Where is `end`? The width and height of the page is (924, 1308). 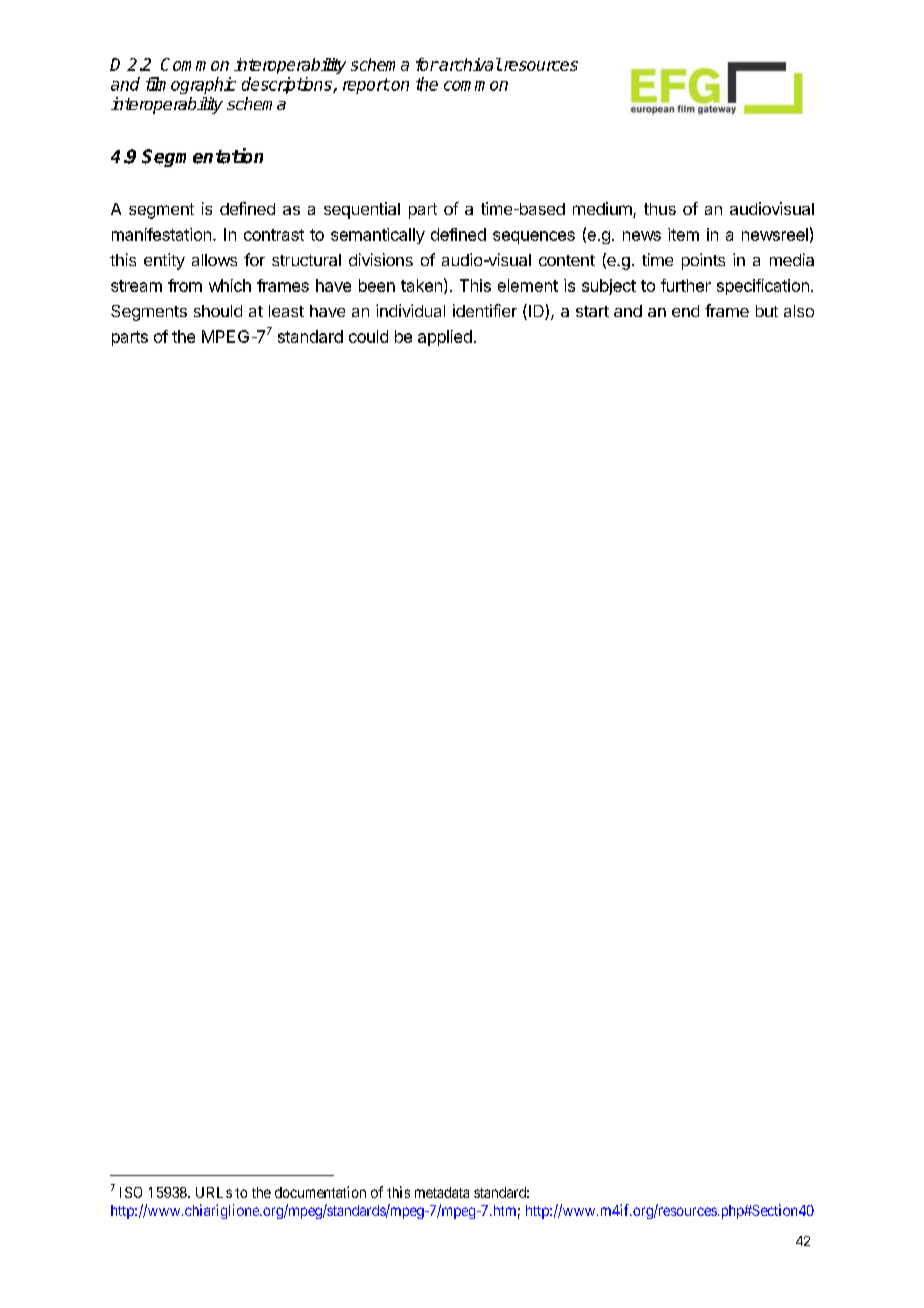 end is located at coordinates (685, 311).
